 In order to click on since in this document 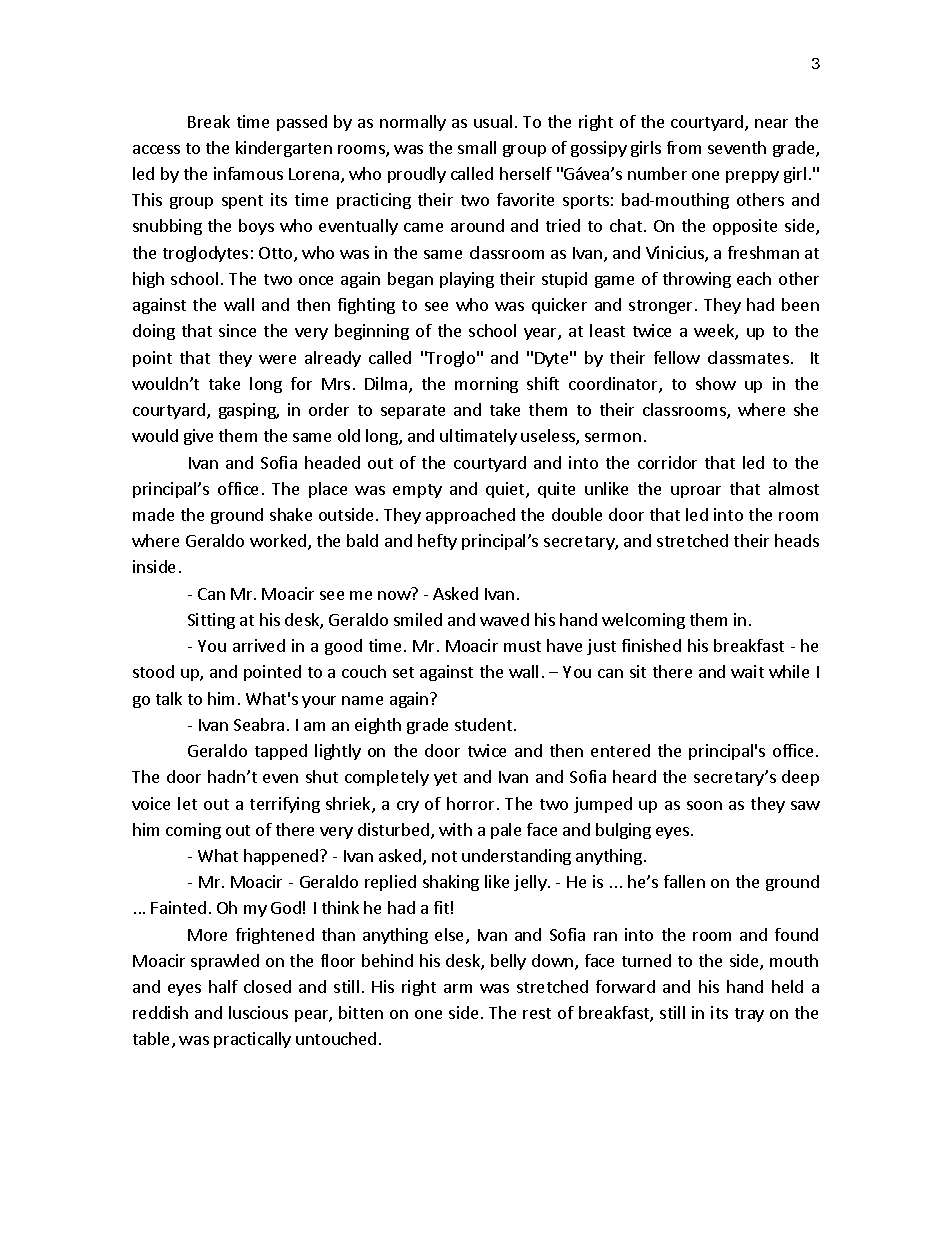, I will do `click(237, 330)`.
